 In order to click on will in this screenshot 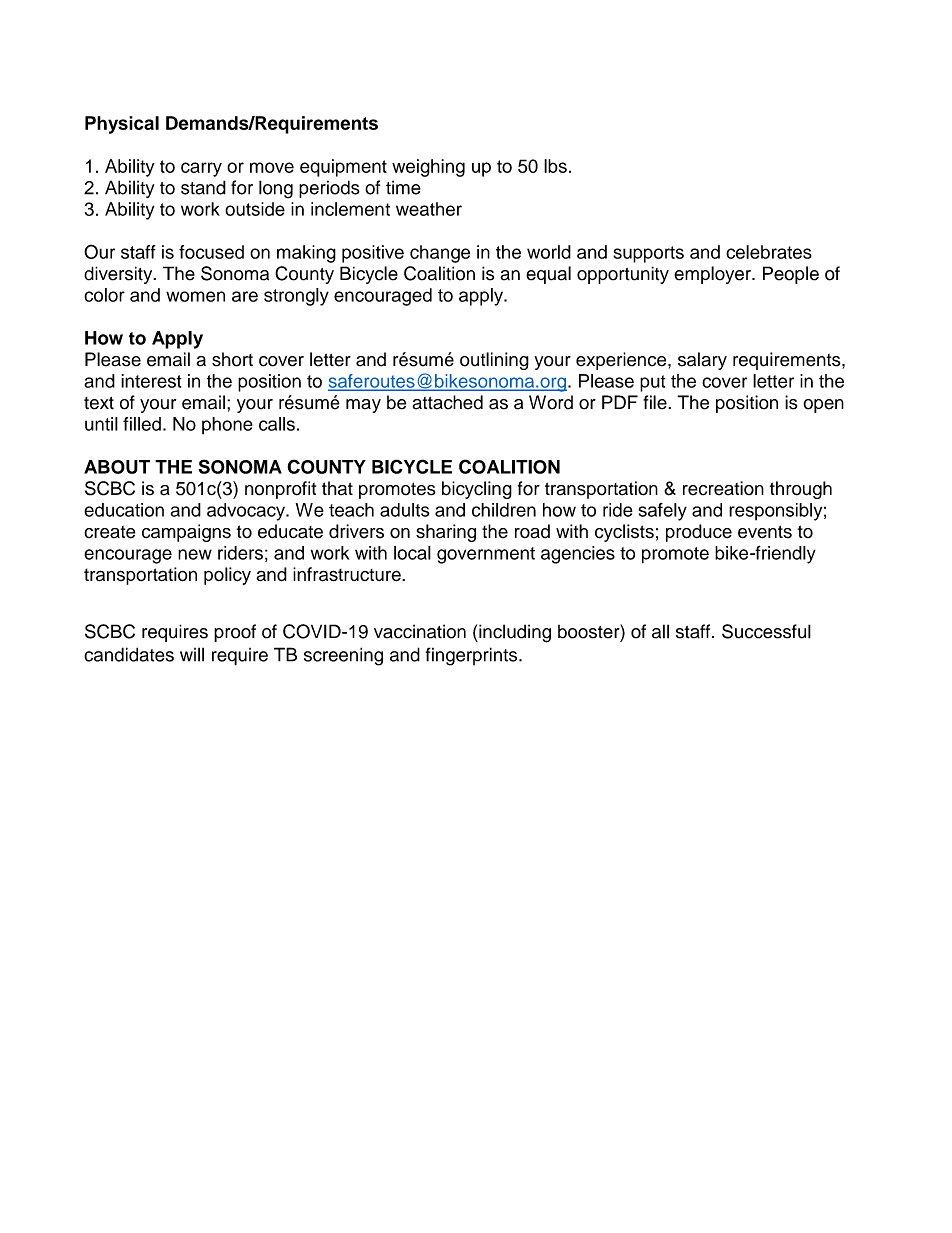, I will do `click(192, 654)`.
